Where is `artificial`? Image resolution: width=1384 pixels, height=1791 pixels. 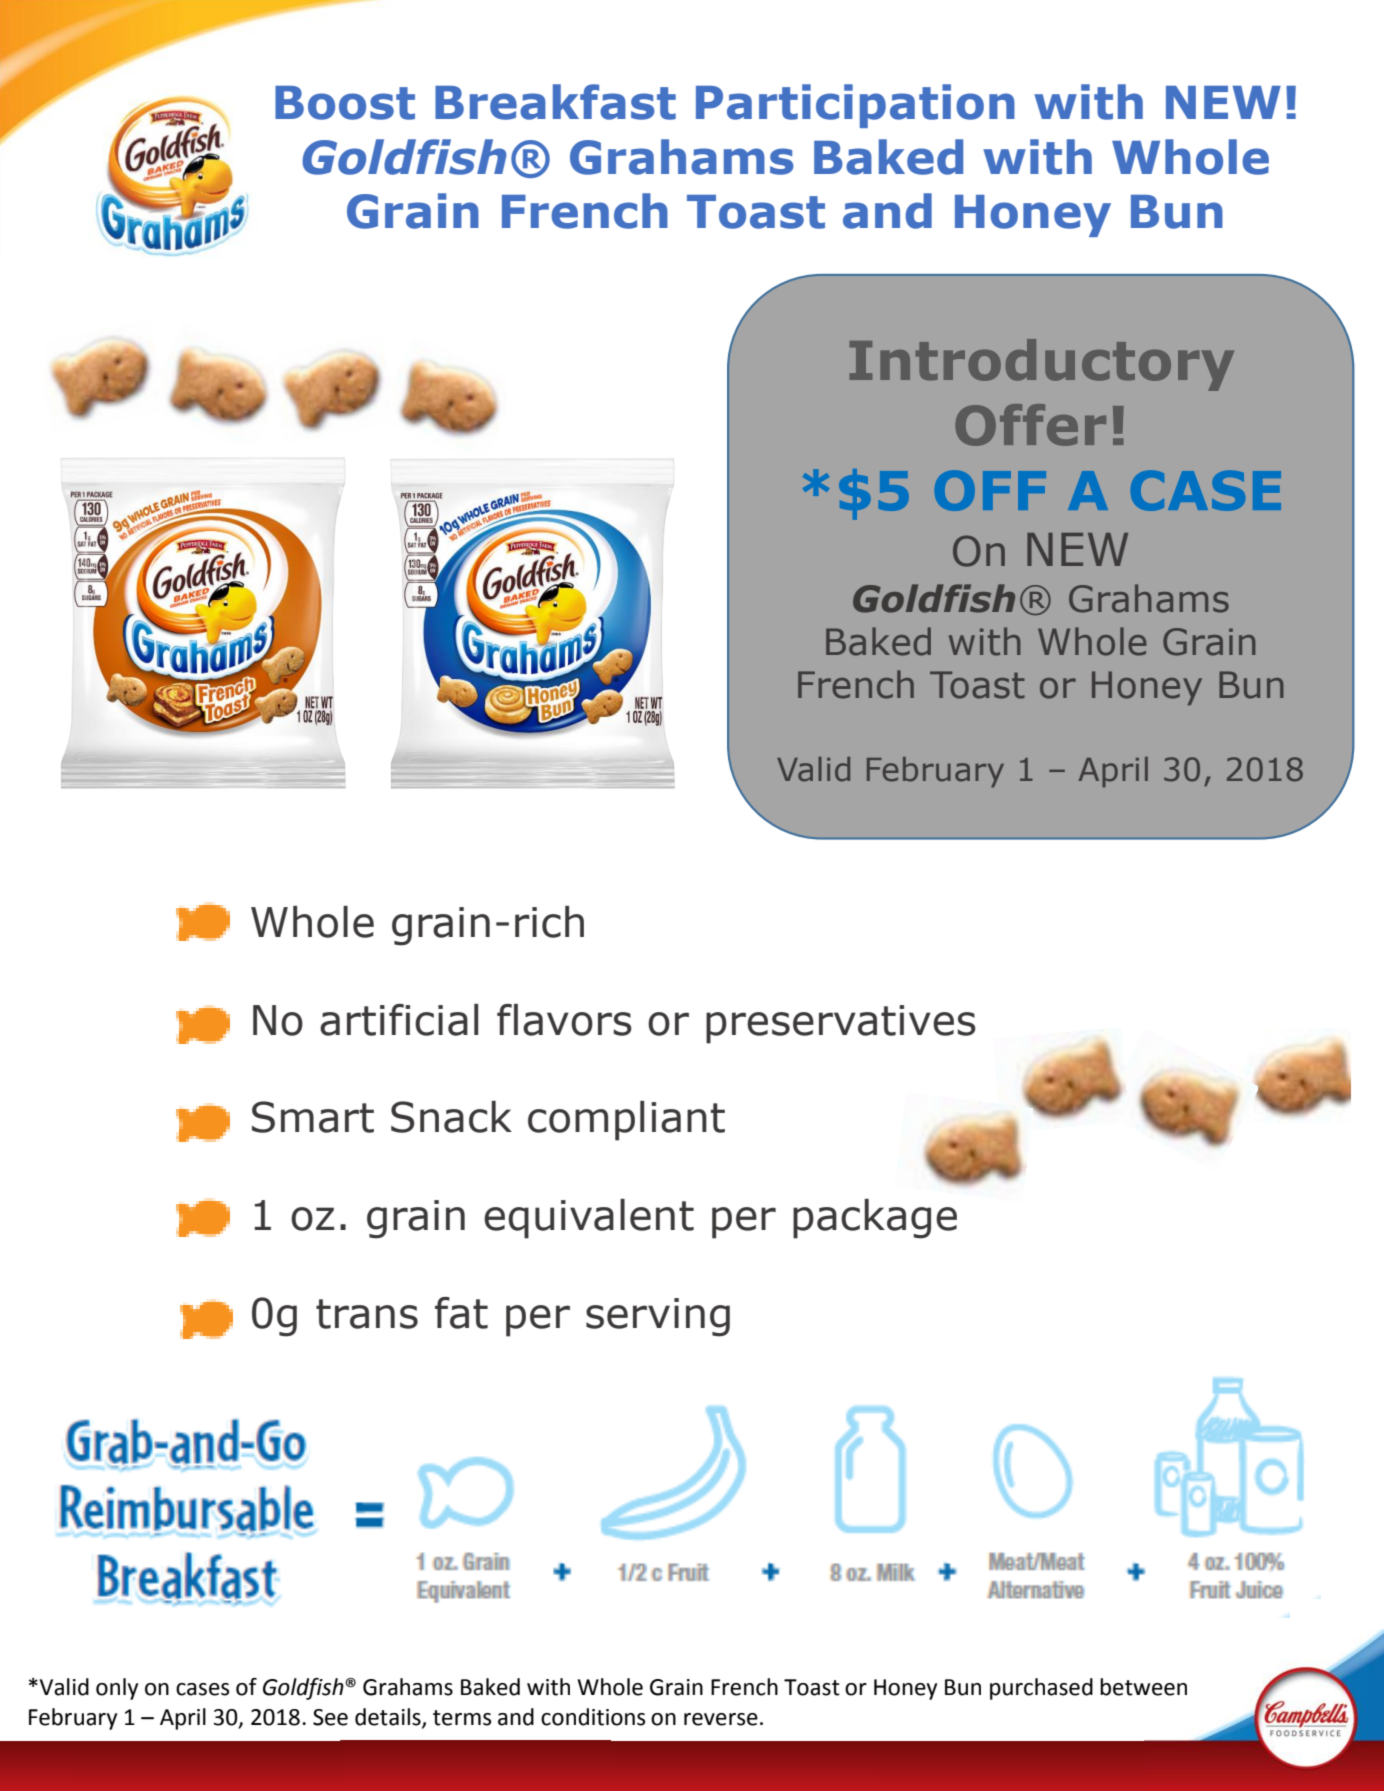 artificial is located at coordinates (399, 1020).
